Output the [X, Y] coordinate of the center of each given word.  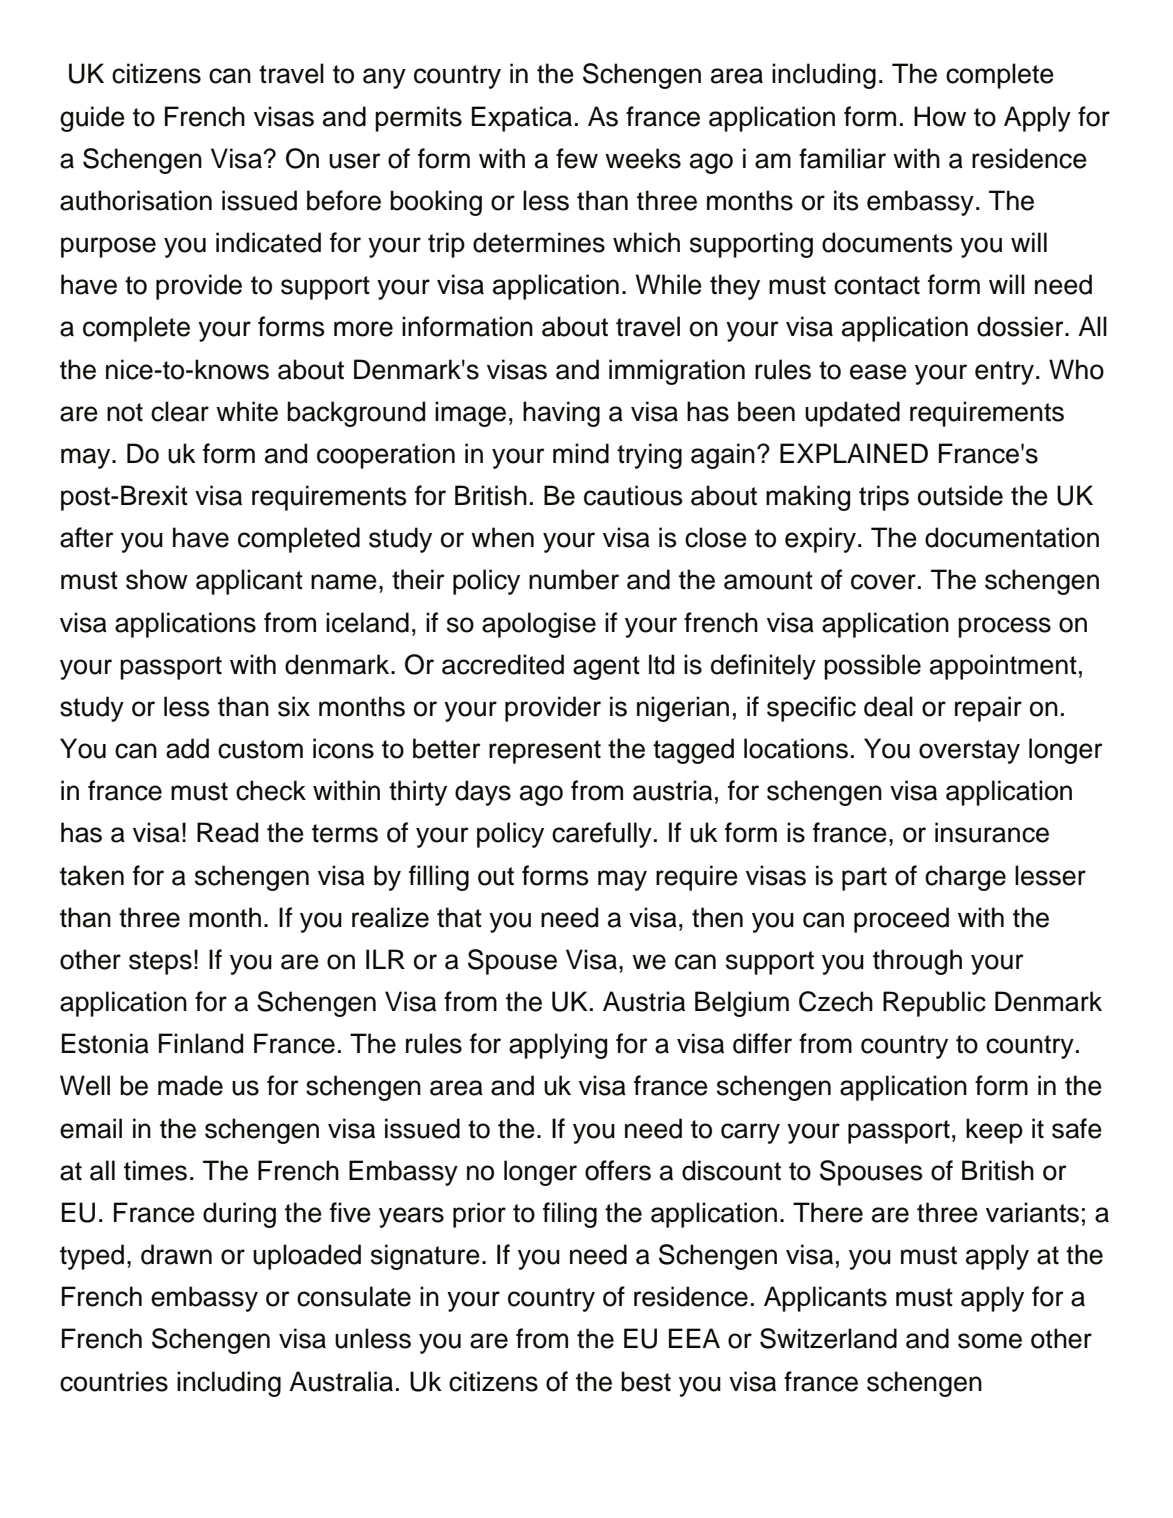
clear [180, 411]
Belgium [742, 1004]
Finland [201, 1043]
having [561, 414]
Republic [934, 1004]
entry [1004, 373]
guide [92, 119]
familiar [842, 158]
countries [114, 1381]
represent [545, 752]
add [187, 748]
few [577, 158]
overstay [969, 752]
